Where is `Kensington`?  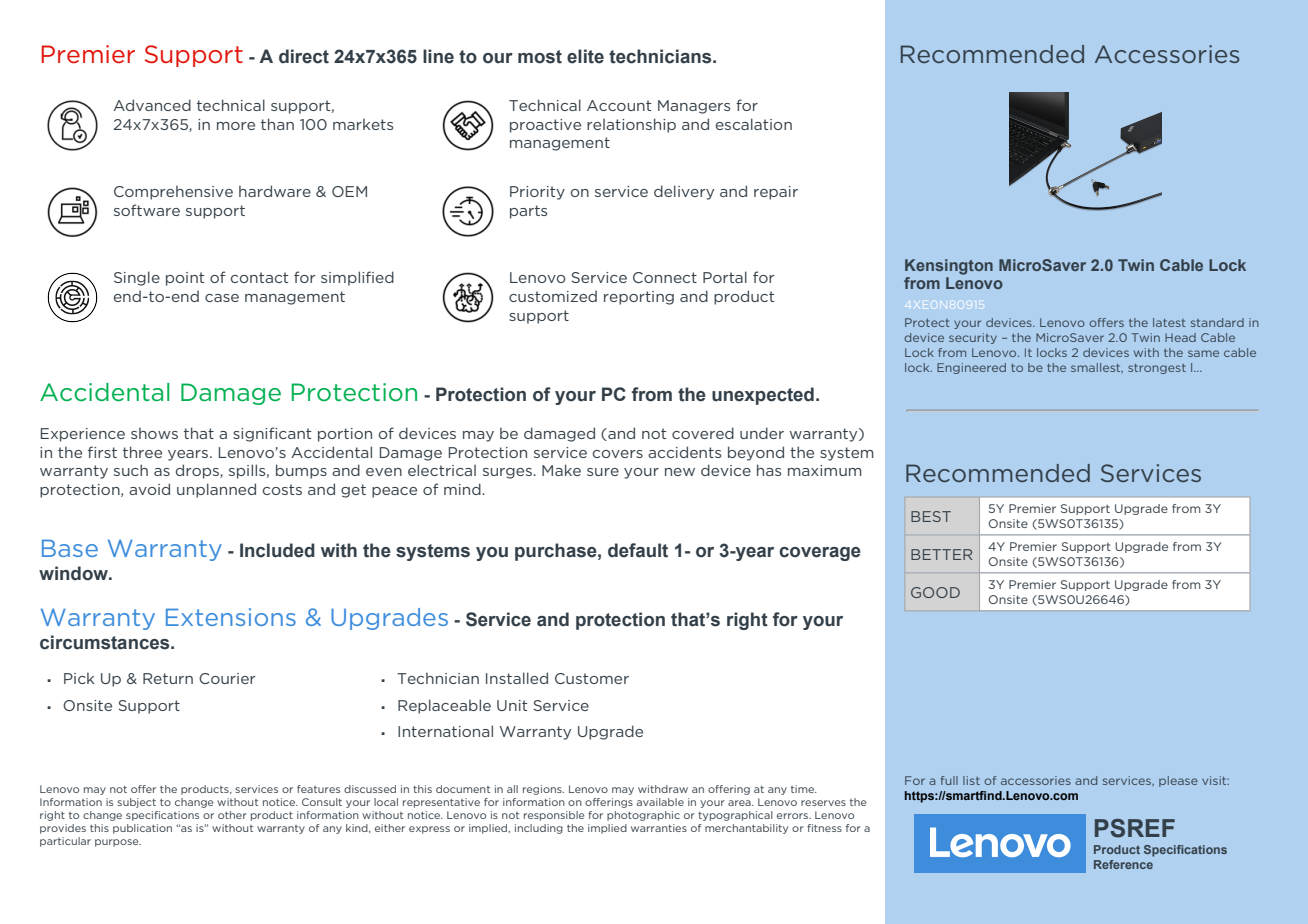
Kensington is located at coordinates (949, 267).
